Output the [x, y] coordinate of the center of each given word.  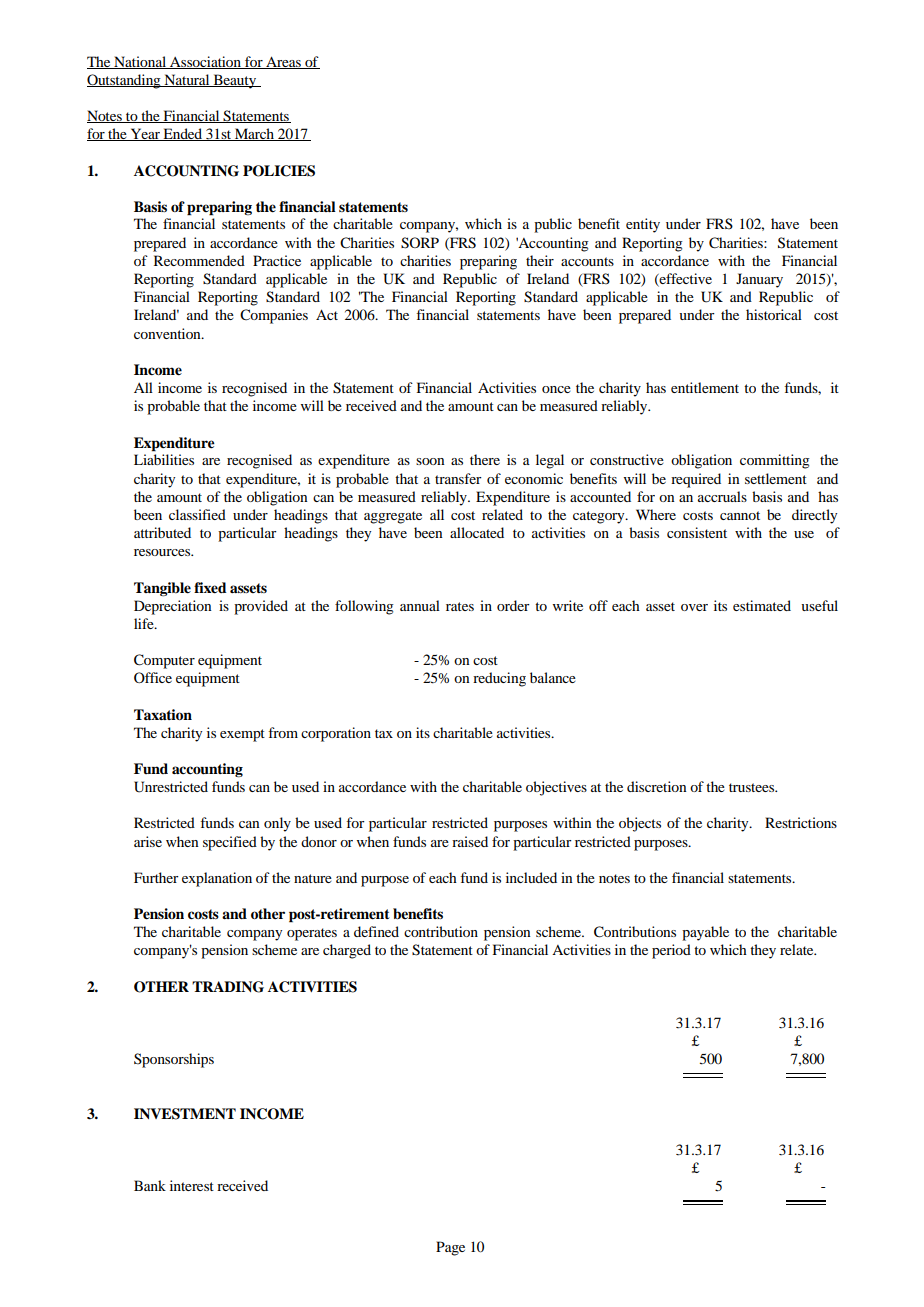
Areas [283, 62]
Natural [187, 80]
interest [192, 1185]
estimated [762, 605]
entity [643, 225]
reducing [499, 679]
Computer [164, 661]
